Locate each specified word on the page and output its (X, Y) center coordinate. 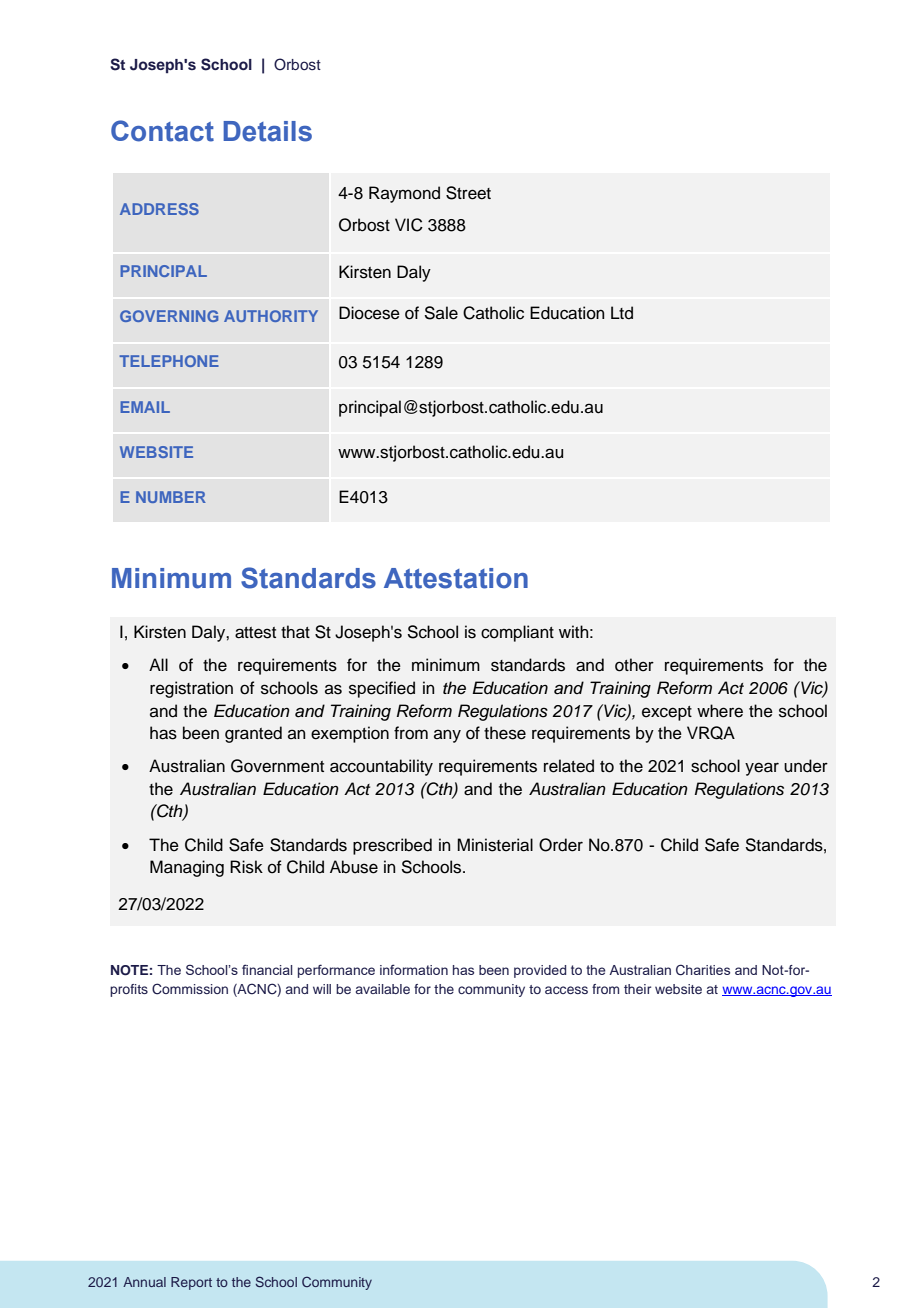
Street (468, 193)
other (634, 665)
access (566, 990)
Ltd (622, 313)
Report (191, 1283)
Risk (246, 867)
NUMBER (171, 497)
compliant (517, 633)
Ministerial (495, 845)
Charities (703, 969)
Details (267, 131)
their (637, 989)
